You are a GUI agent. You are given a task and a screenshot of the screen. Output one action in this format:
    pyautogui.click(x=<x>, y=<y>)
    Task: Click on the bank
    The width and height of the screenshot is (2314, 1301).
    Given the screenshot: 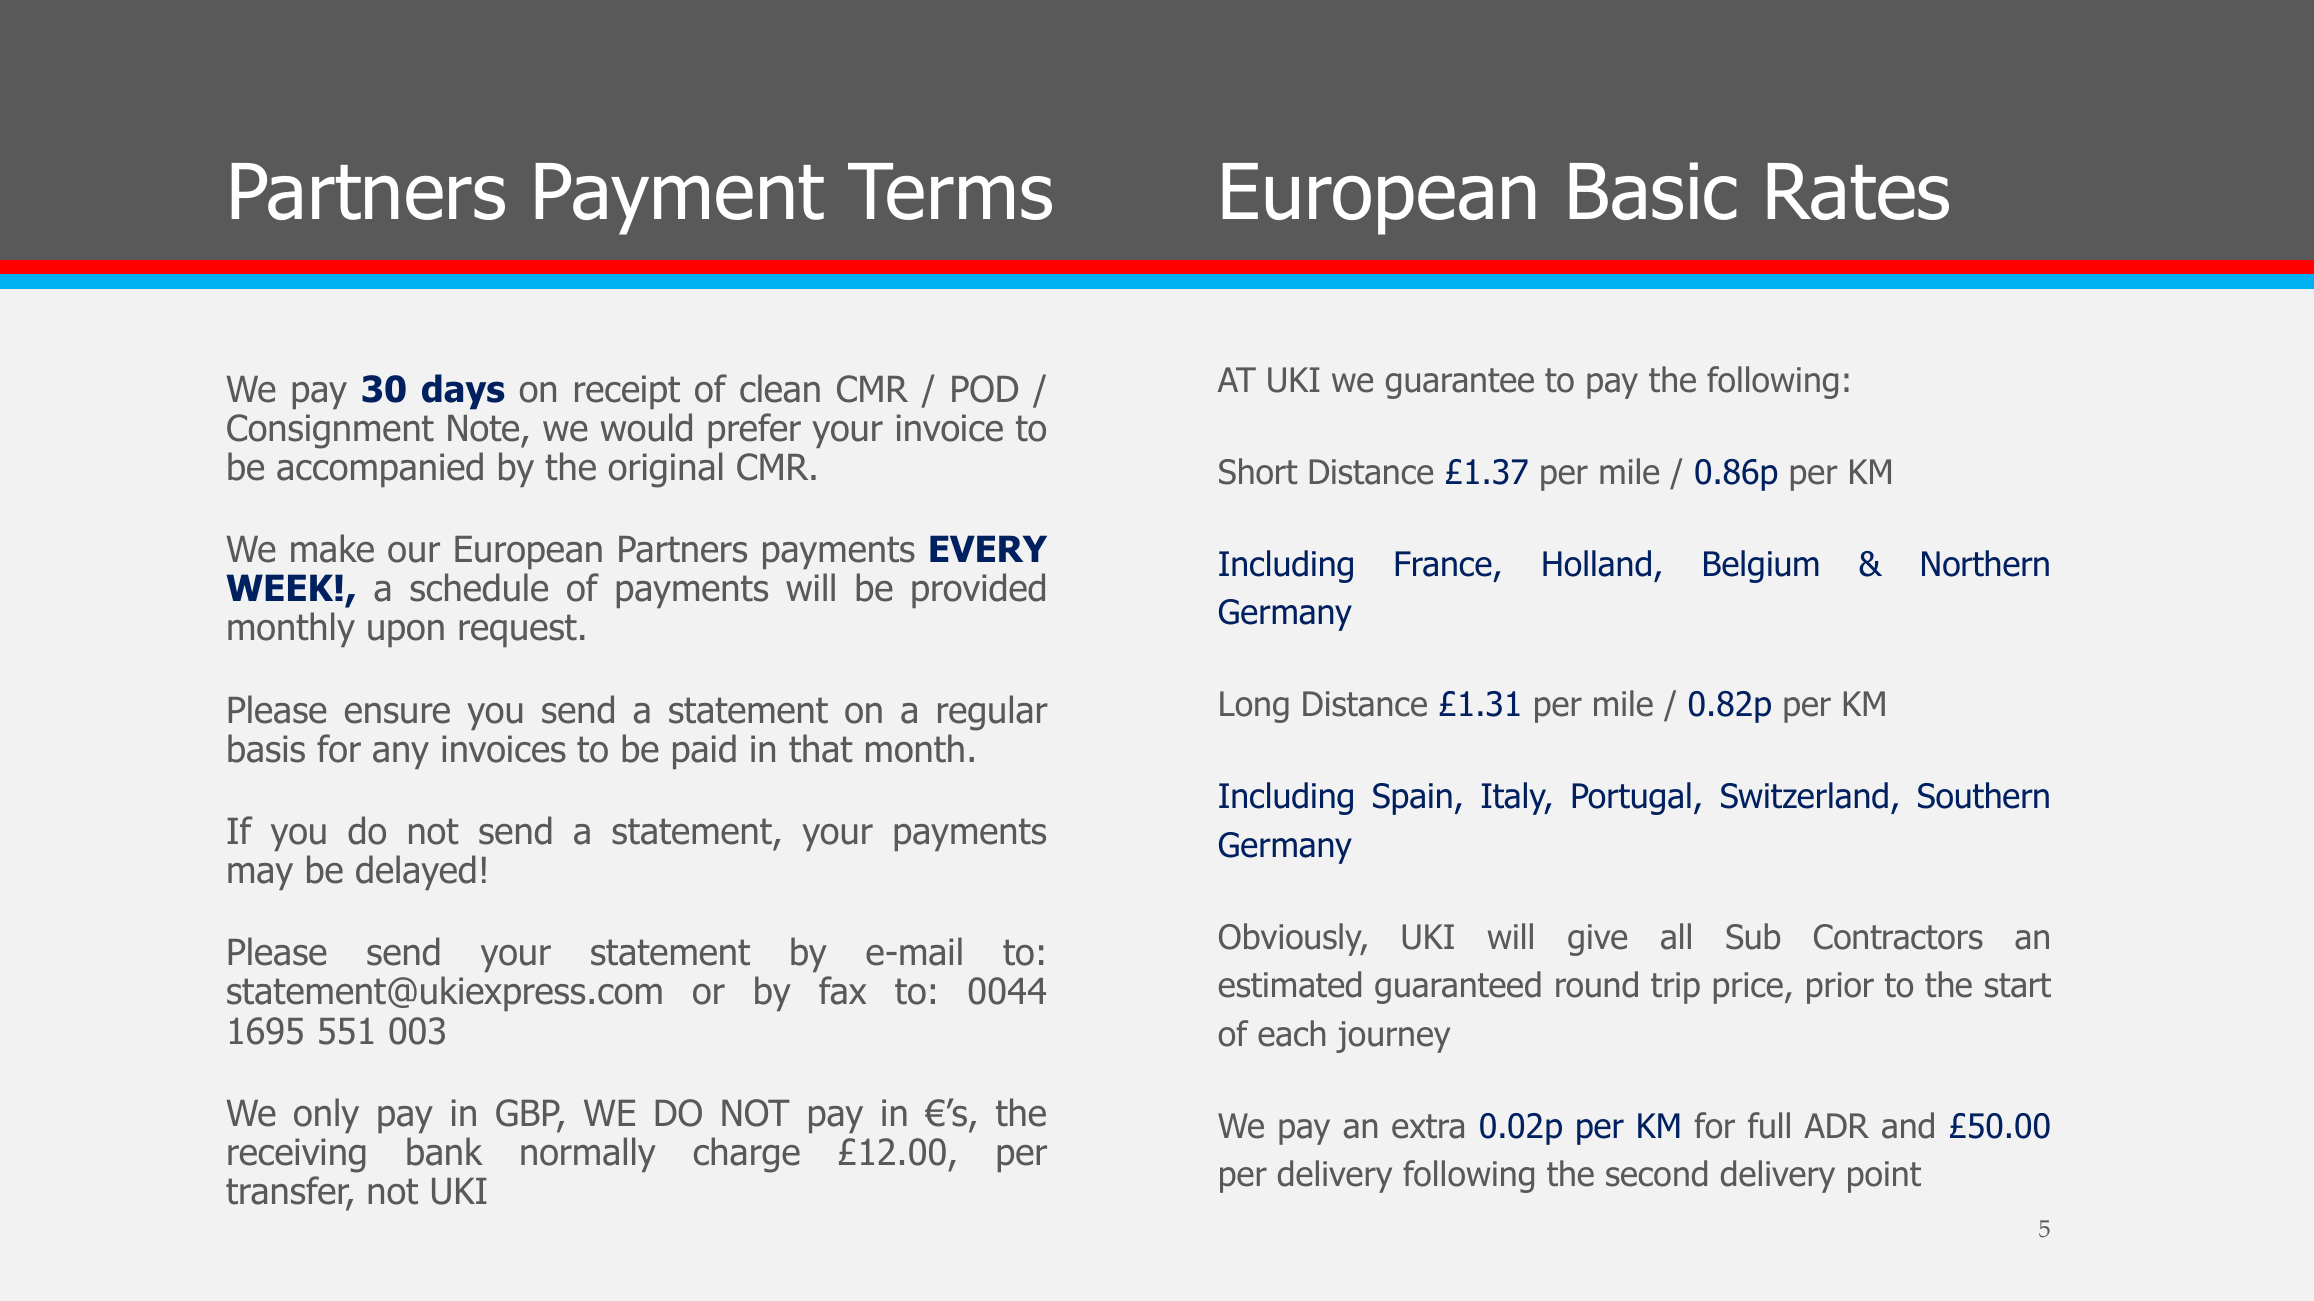 What is the action you would take?
    pyautogui.click(x=445, y=1151)
